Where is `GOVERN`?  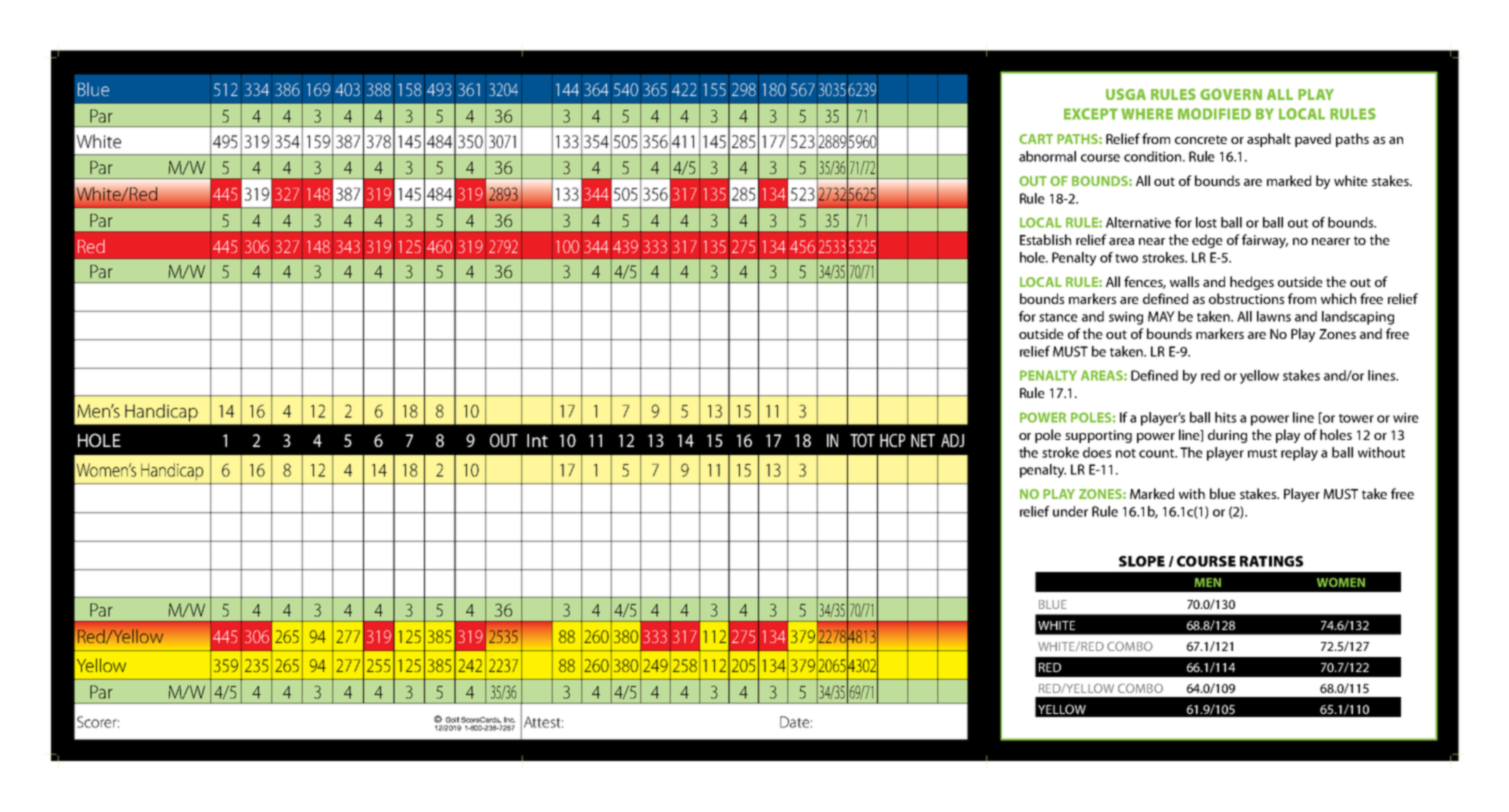 GOVERN is located at coordinates (1231, 94).
